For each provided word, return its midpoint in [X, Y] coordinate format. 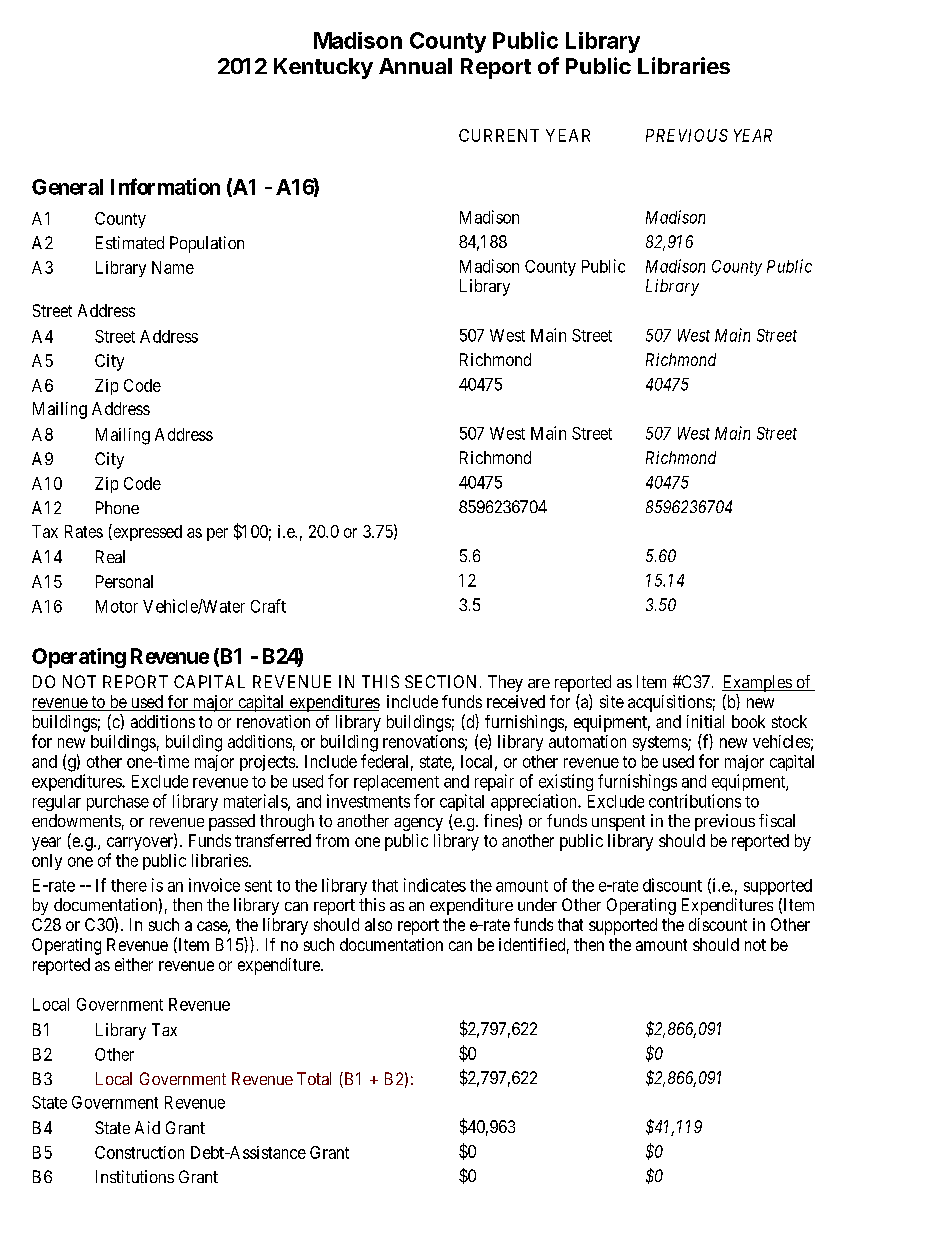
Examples [757, 683]
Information [165, 186]
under [537, 904]
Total [314, 1078]
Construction [139, 1152]
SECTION [440, 681]
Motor [117, 606]
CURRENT [499, 135]
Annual [415, 66]
